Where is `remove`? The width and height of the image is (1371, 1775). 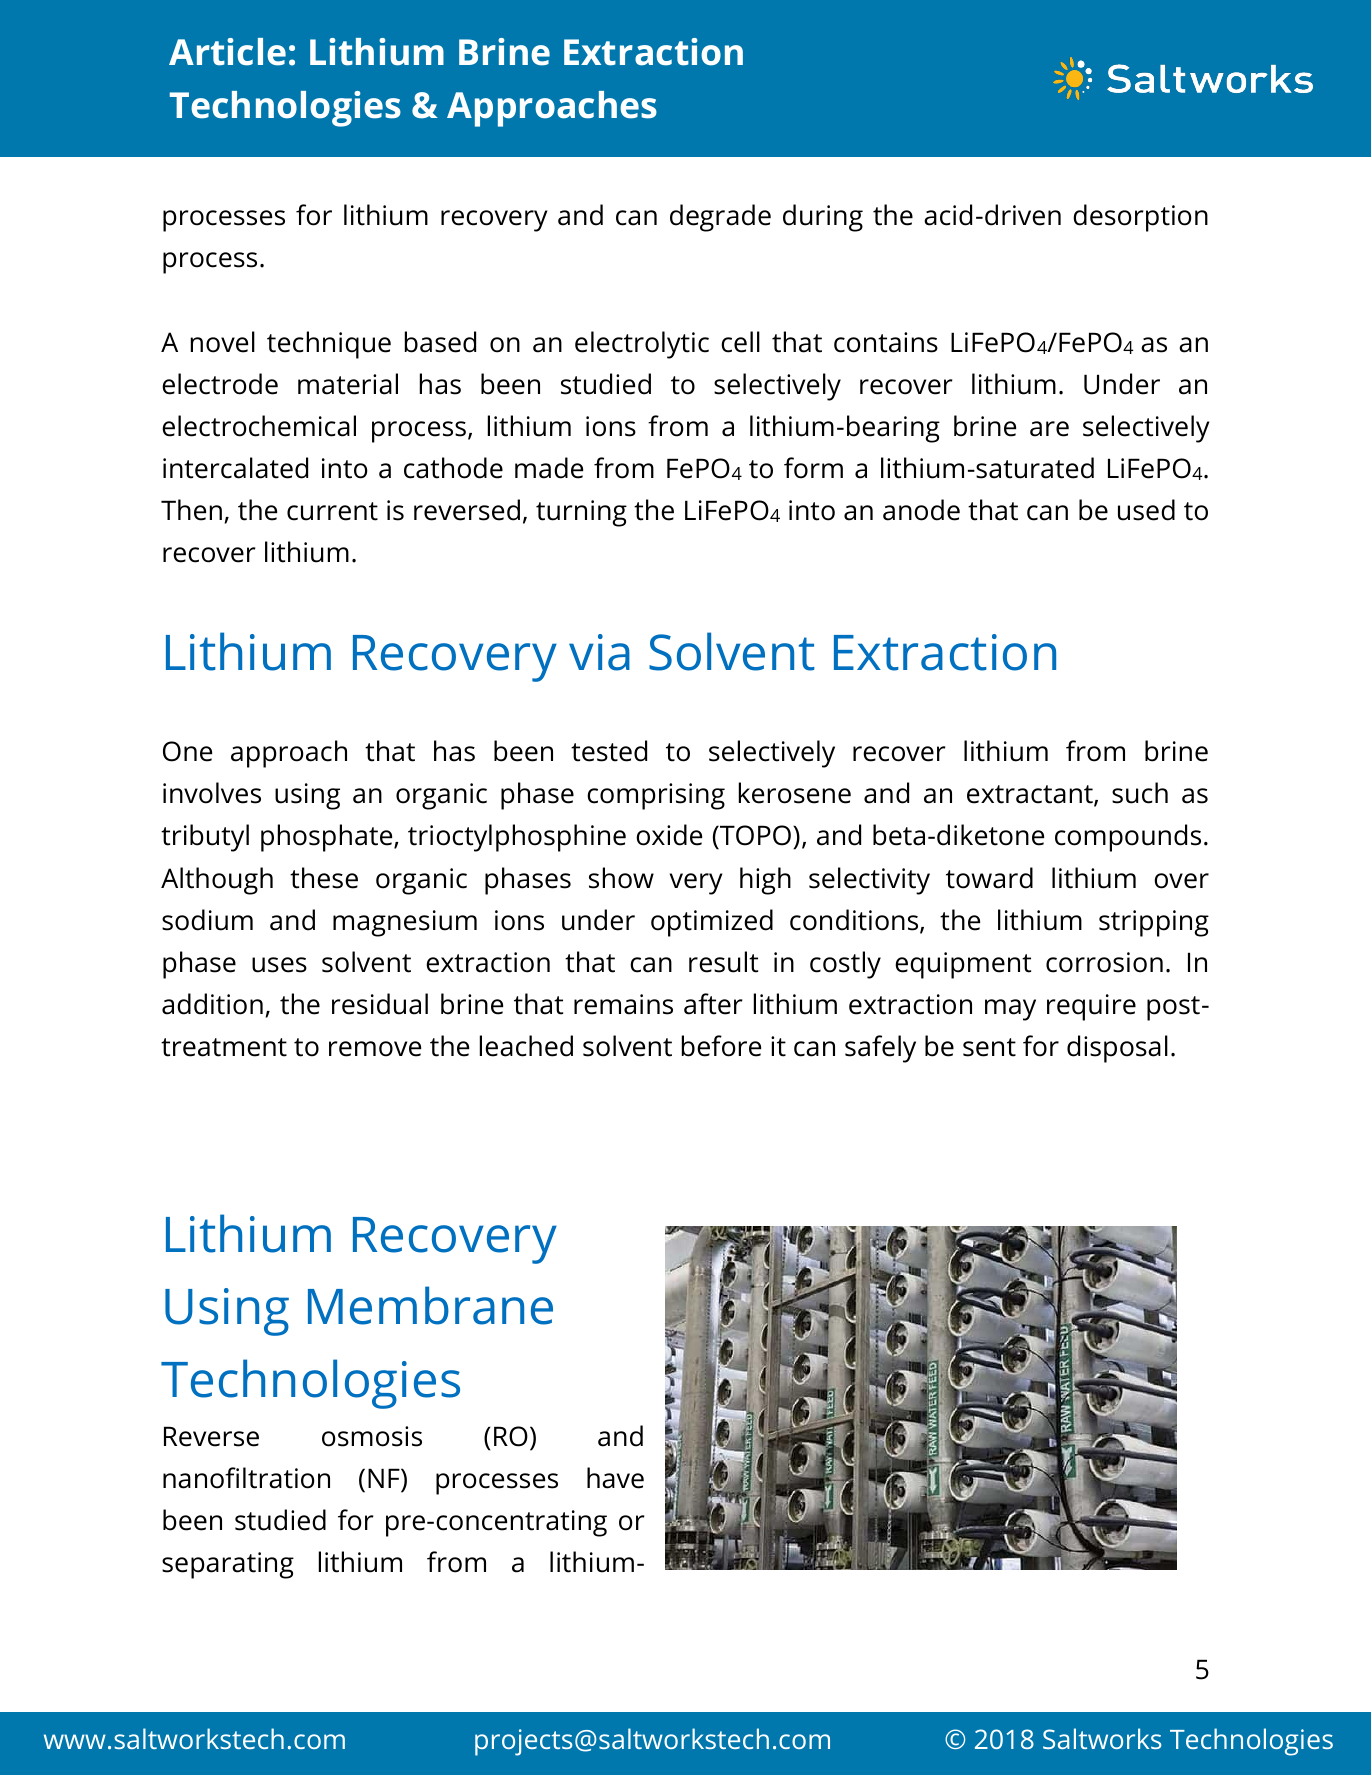 remove is located at coordinates (375, 1049).
